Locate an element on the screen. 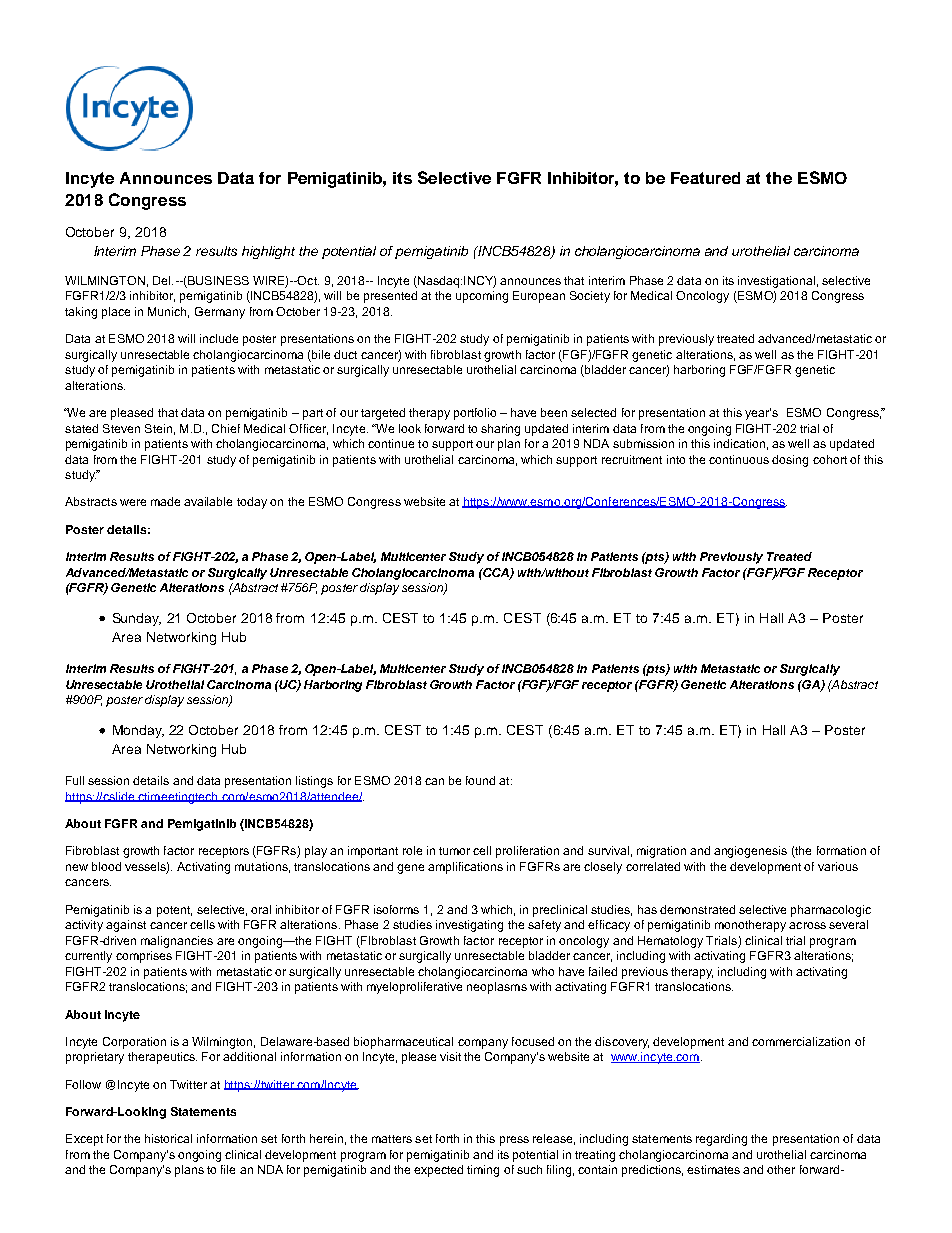 The width and height of the screenshot is (952, 1233). sharing is located at coordinates (500, 430).
